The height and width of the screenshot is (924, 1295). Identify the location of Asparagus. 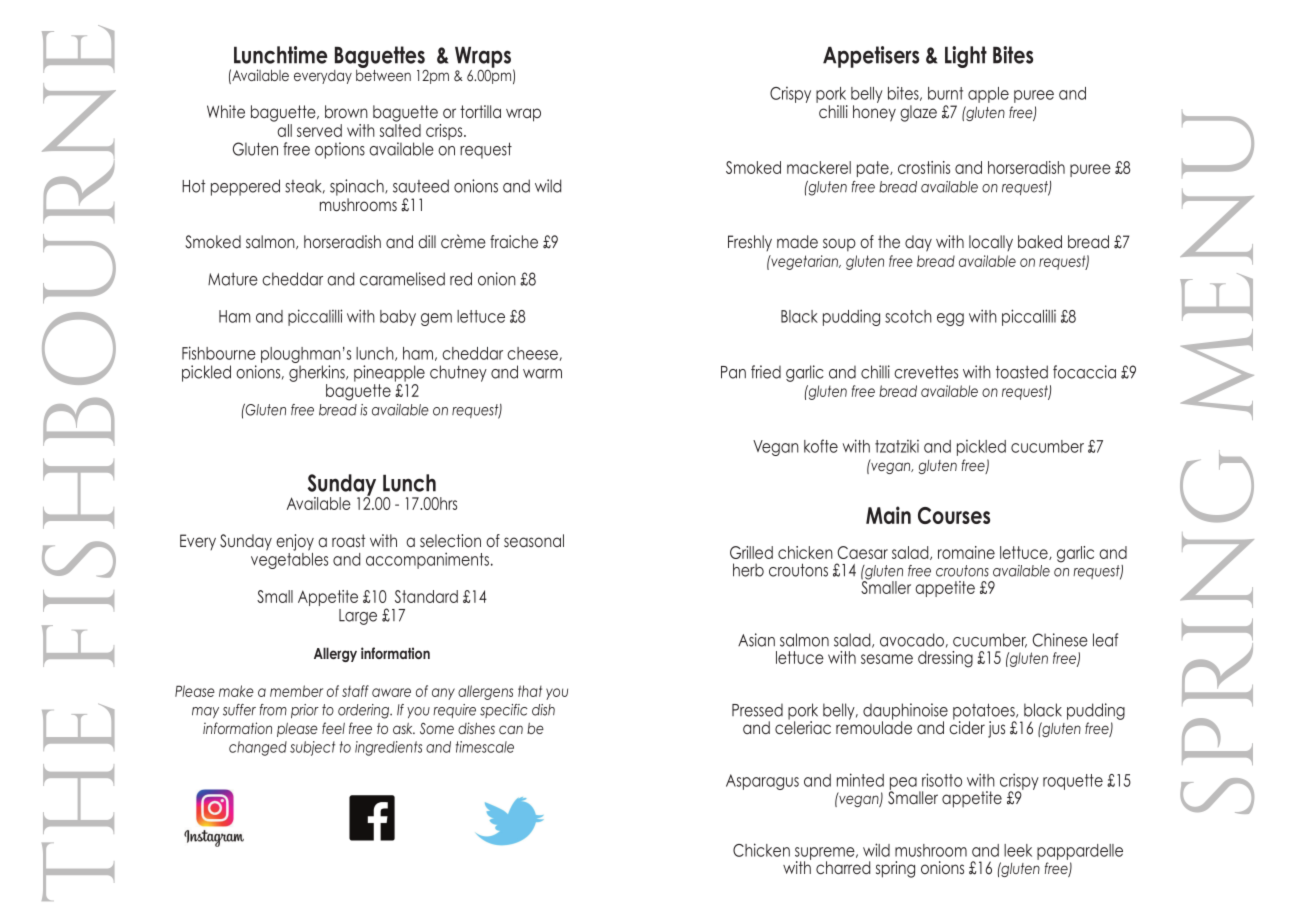
(762, 782).
